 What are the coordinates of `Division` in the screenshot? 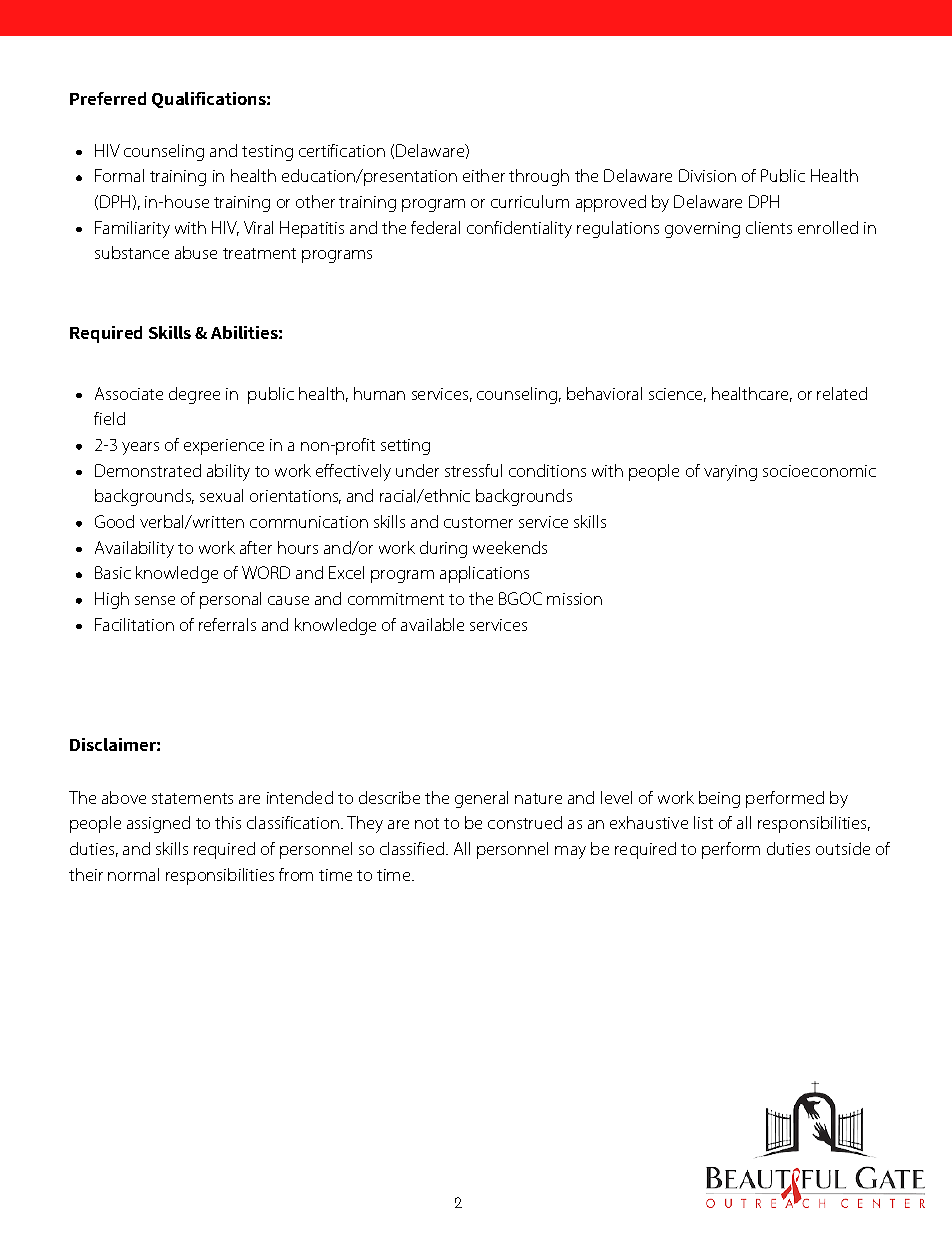 It's located at (707, 175).
